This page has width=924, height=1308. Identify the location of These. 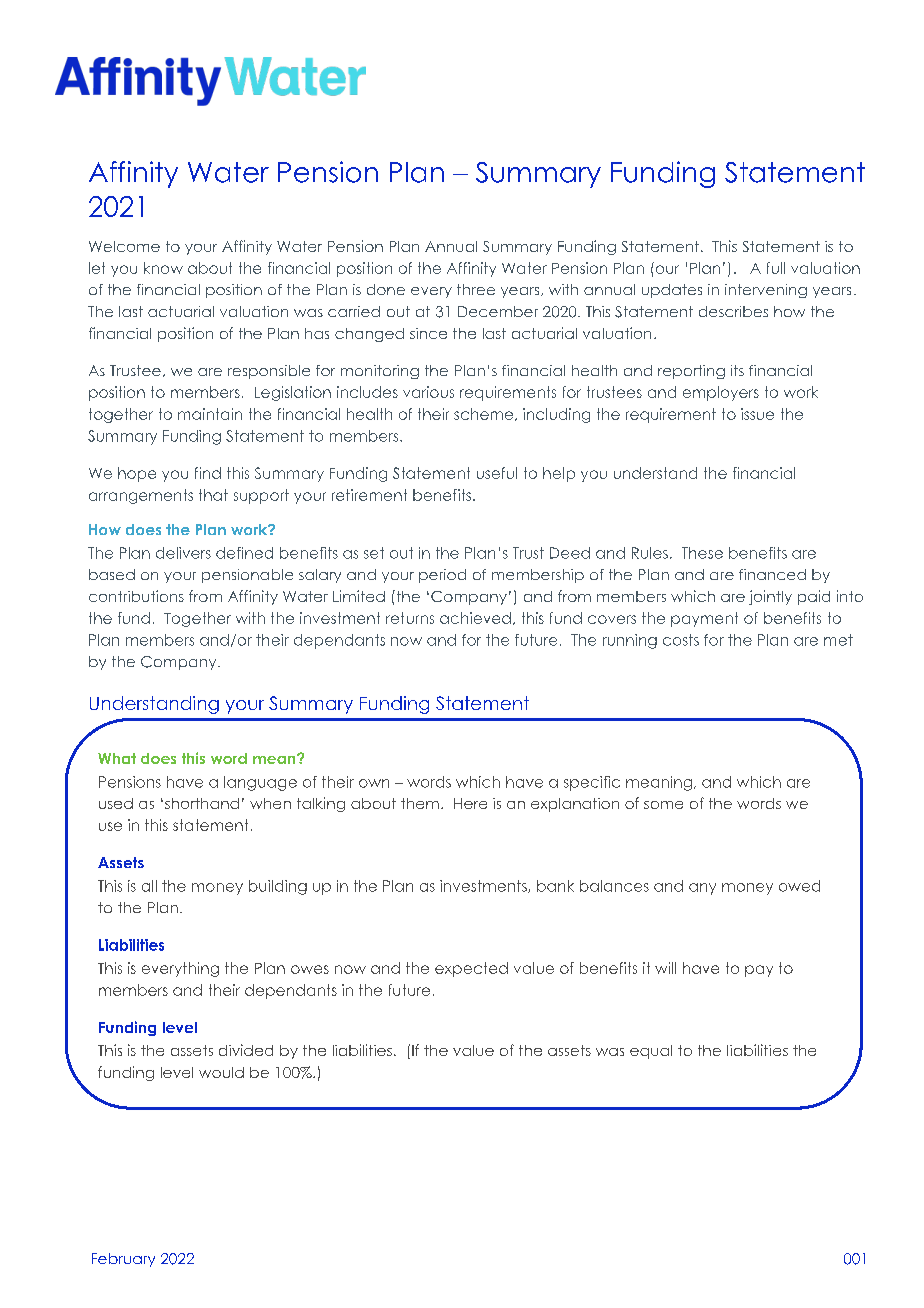
(702, 553).
